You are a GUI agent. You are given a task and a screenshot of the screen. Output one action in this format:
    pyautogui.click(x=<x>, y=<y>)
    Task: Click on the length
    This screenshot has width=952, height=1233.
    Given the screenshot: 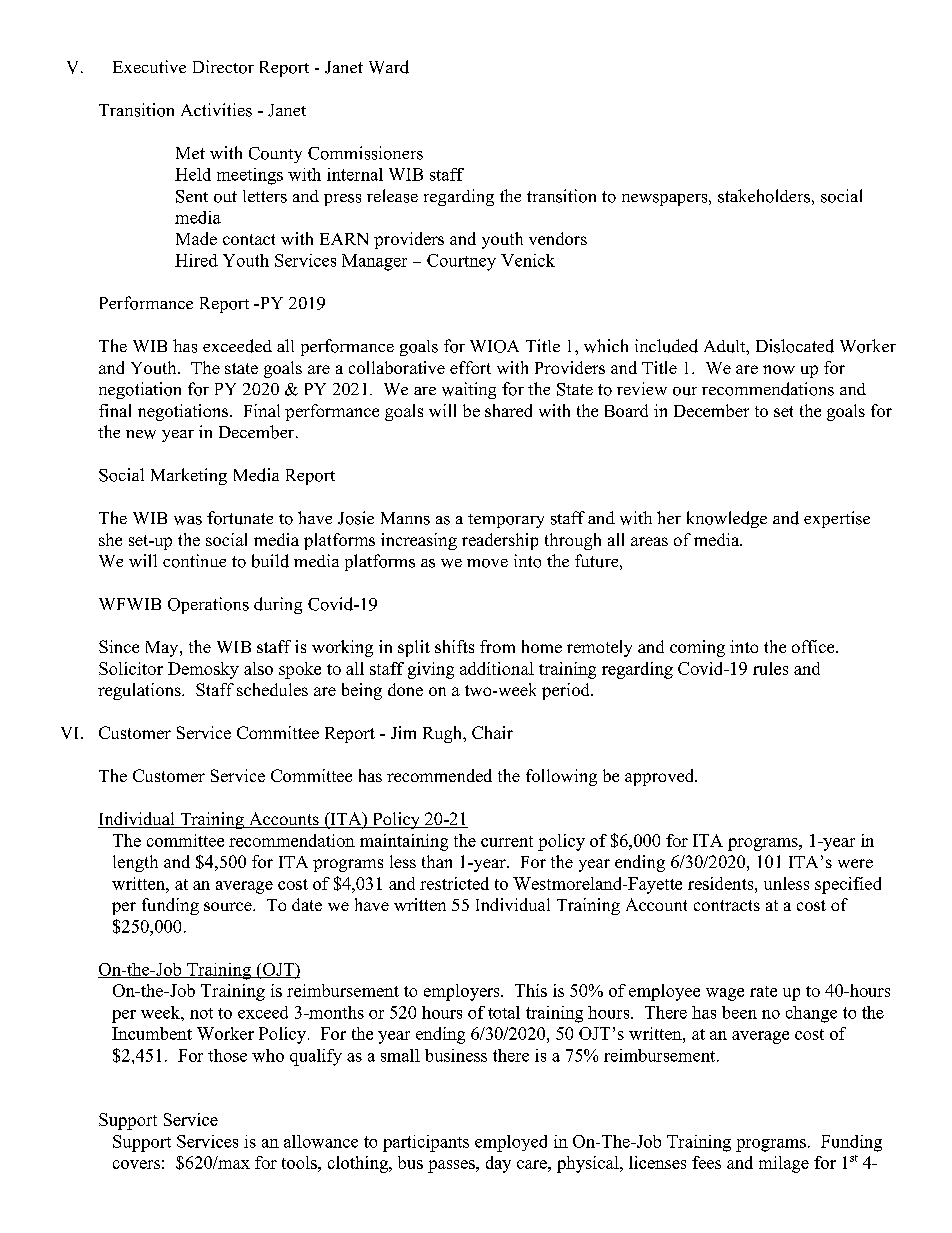 What is the action you would take?
    pyautogui.click(x=135, y=863)
